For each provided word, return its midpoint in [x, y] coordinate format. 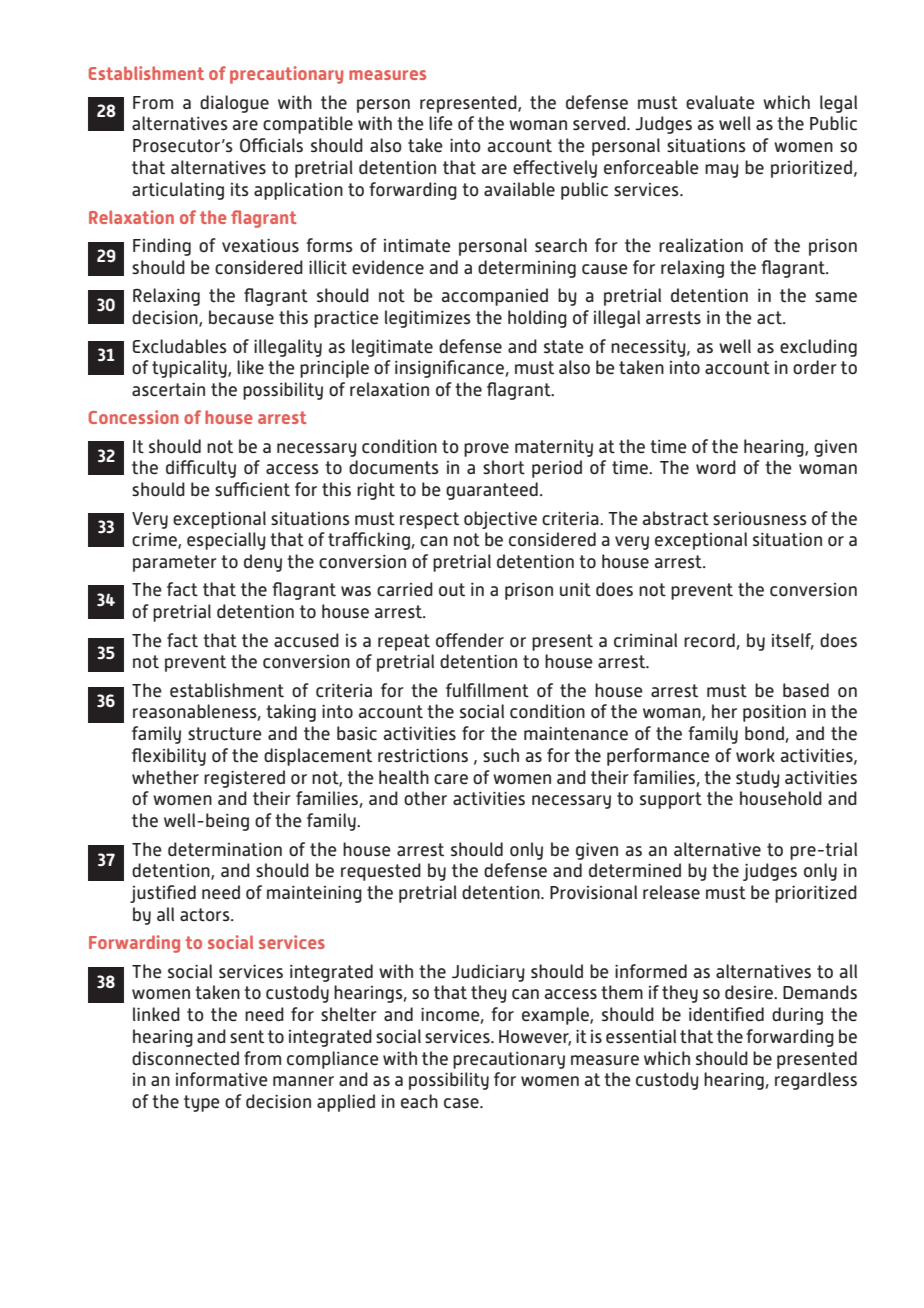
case [462, 1103]
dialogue [234, 104]
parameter [175, 563]
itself [793, 641]
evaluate [720, 102]
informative [222, 1079]
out [452, 590]
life [441, 123]
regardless [816, 1081]
